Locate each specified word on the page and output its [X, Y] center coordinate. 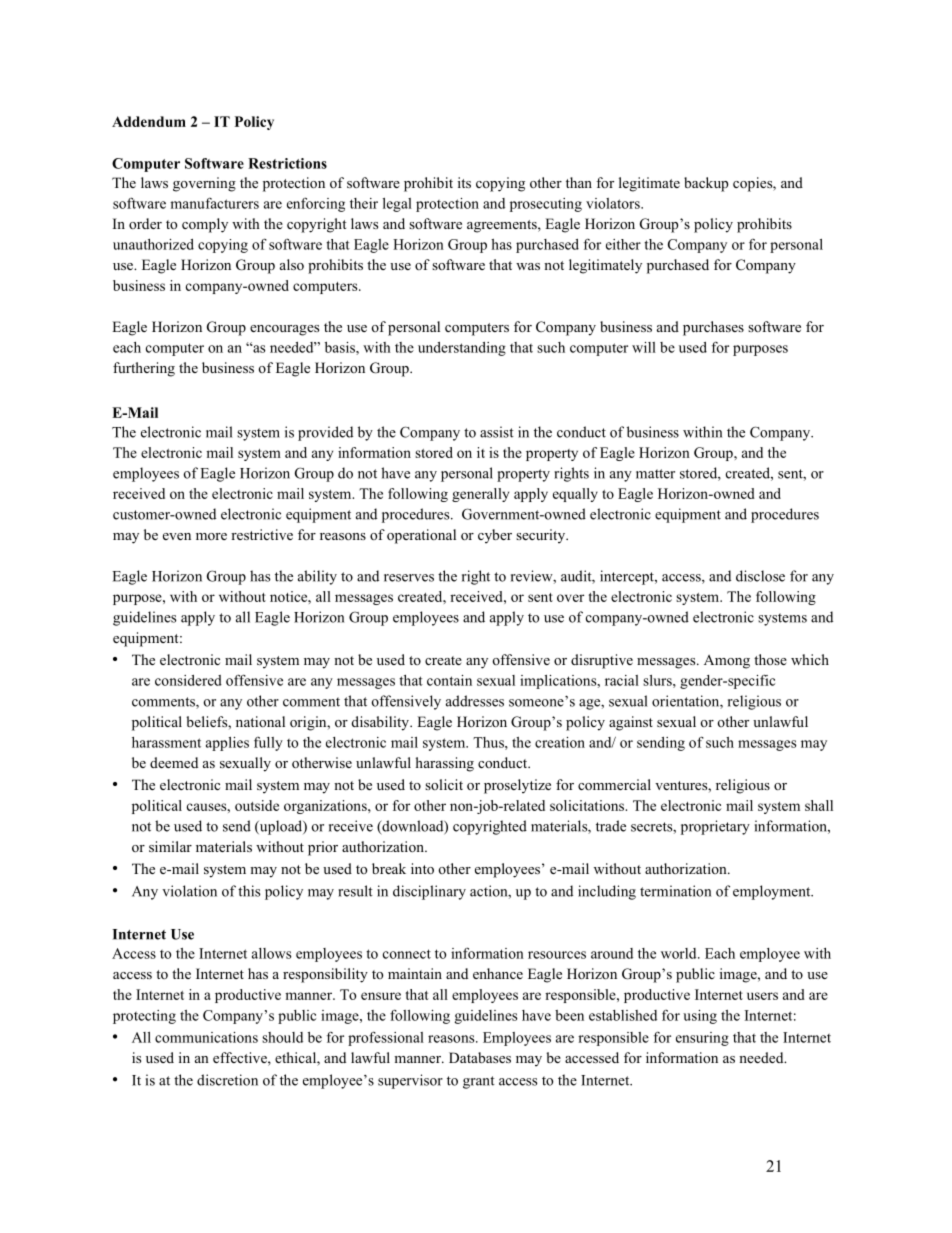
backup [706, 184]
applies [227, 744]
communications [206, 1037]
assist [497, 432]
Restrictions [287, 163]
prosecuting [546, 205]
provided [325, 433]
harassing [445, 764]
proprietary [715, 827]
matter [655, 474]
